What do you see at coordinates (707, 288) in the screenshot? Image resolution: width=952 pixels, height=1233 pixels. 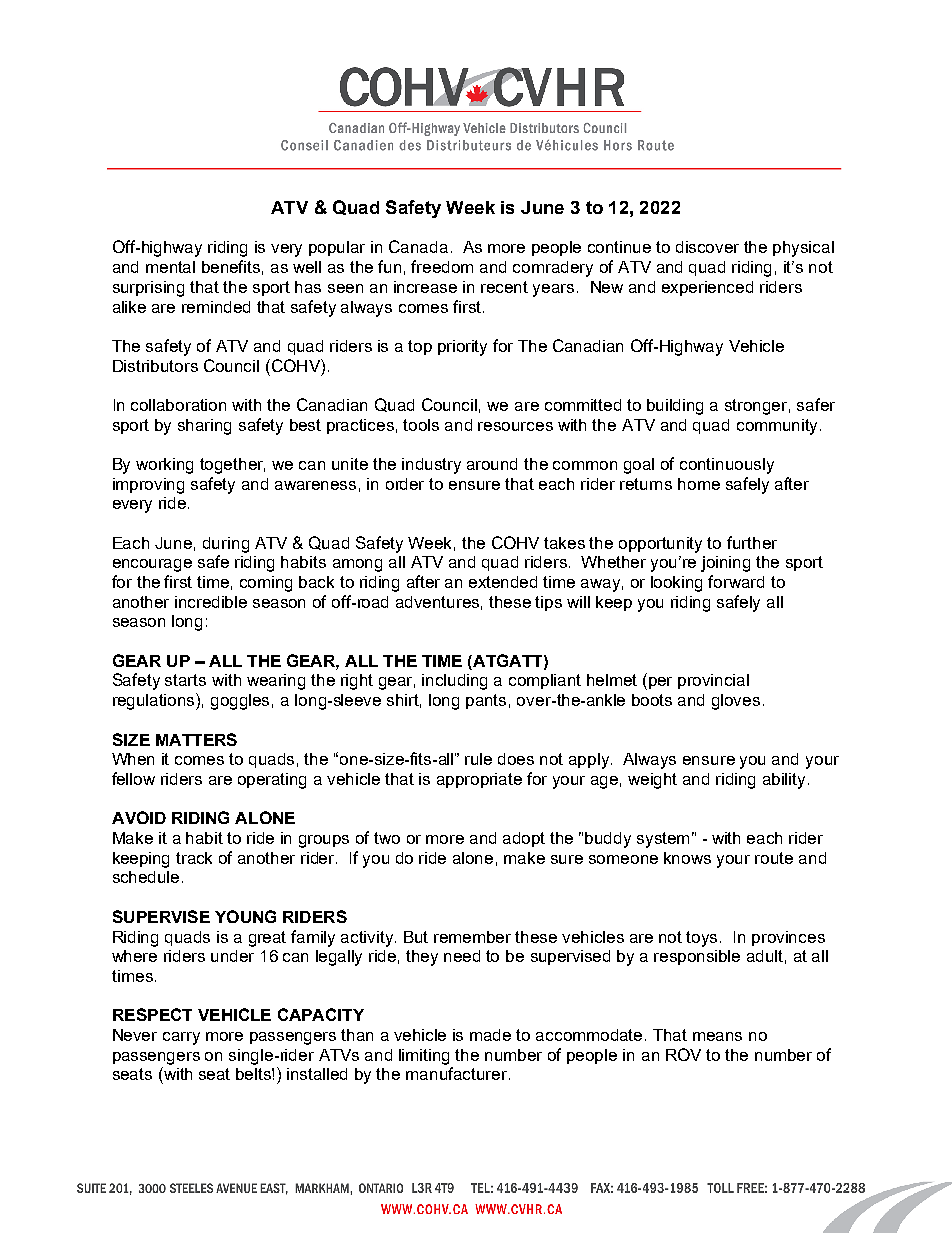 I see `experienced` at bounding box center [707, 288].
